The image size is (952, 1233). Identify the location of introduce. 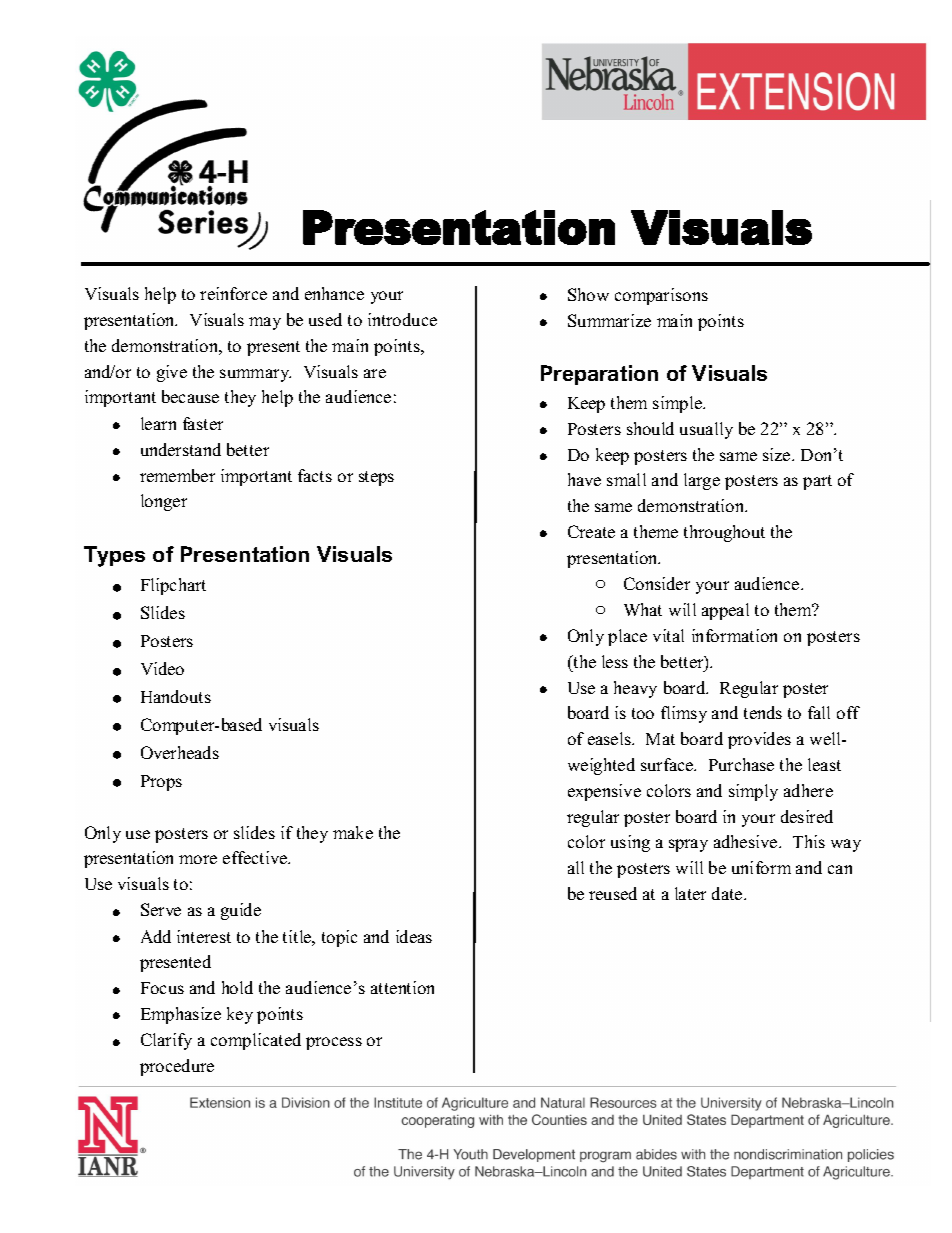
(402, 319).
